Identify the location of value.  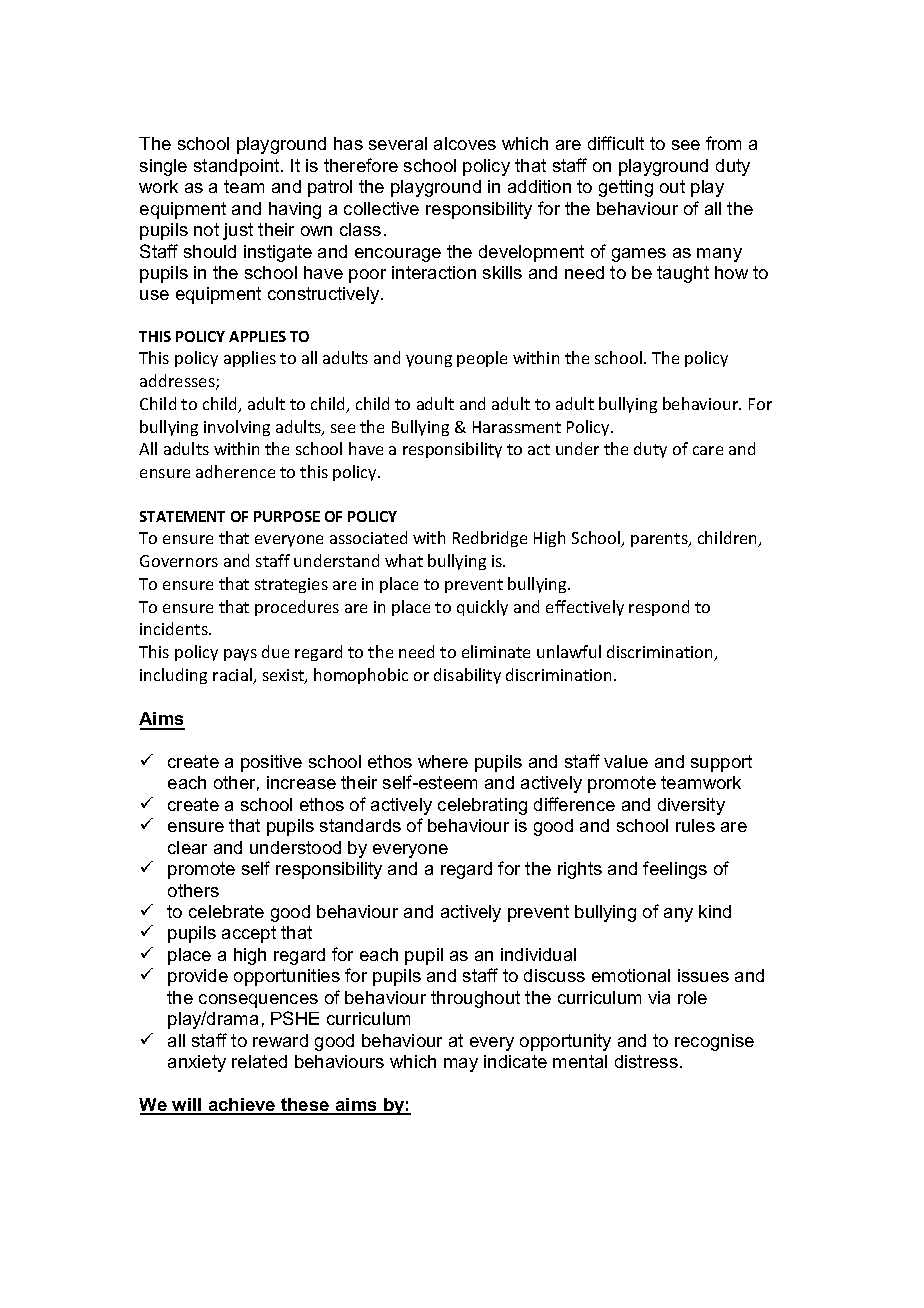
(626, 761).
